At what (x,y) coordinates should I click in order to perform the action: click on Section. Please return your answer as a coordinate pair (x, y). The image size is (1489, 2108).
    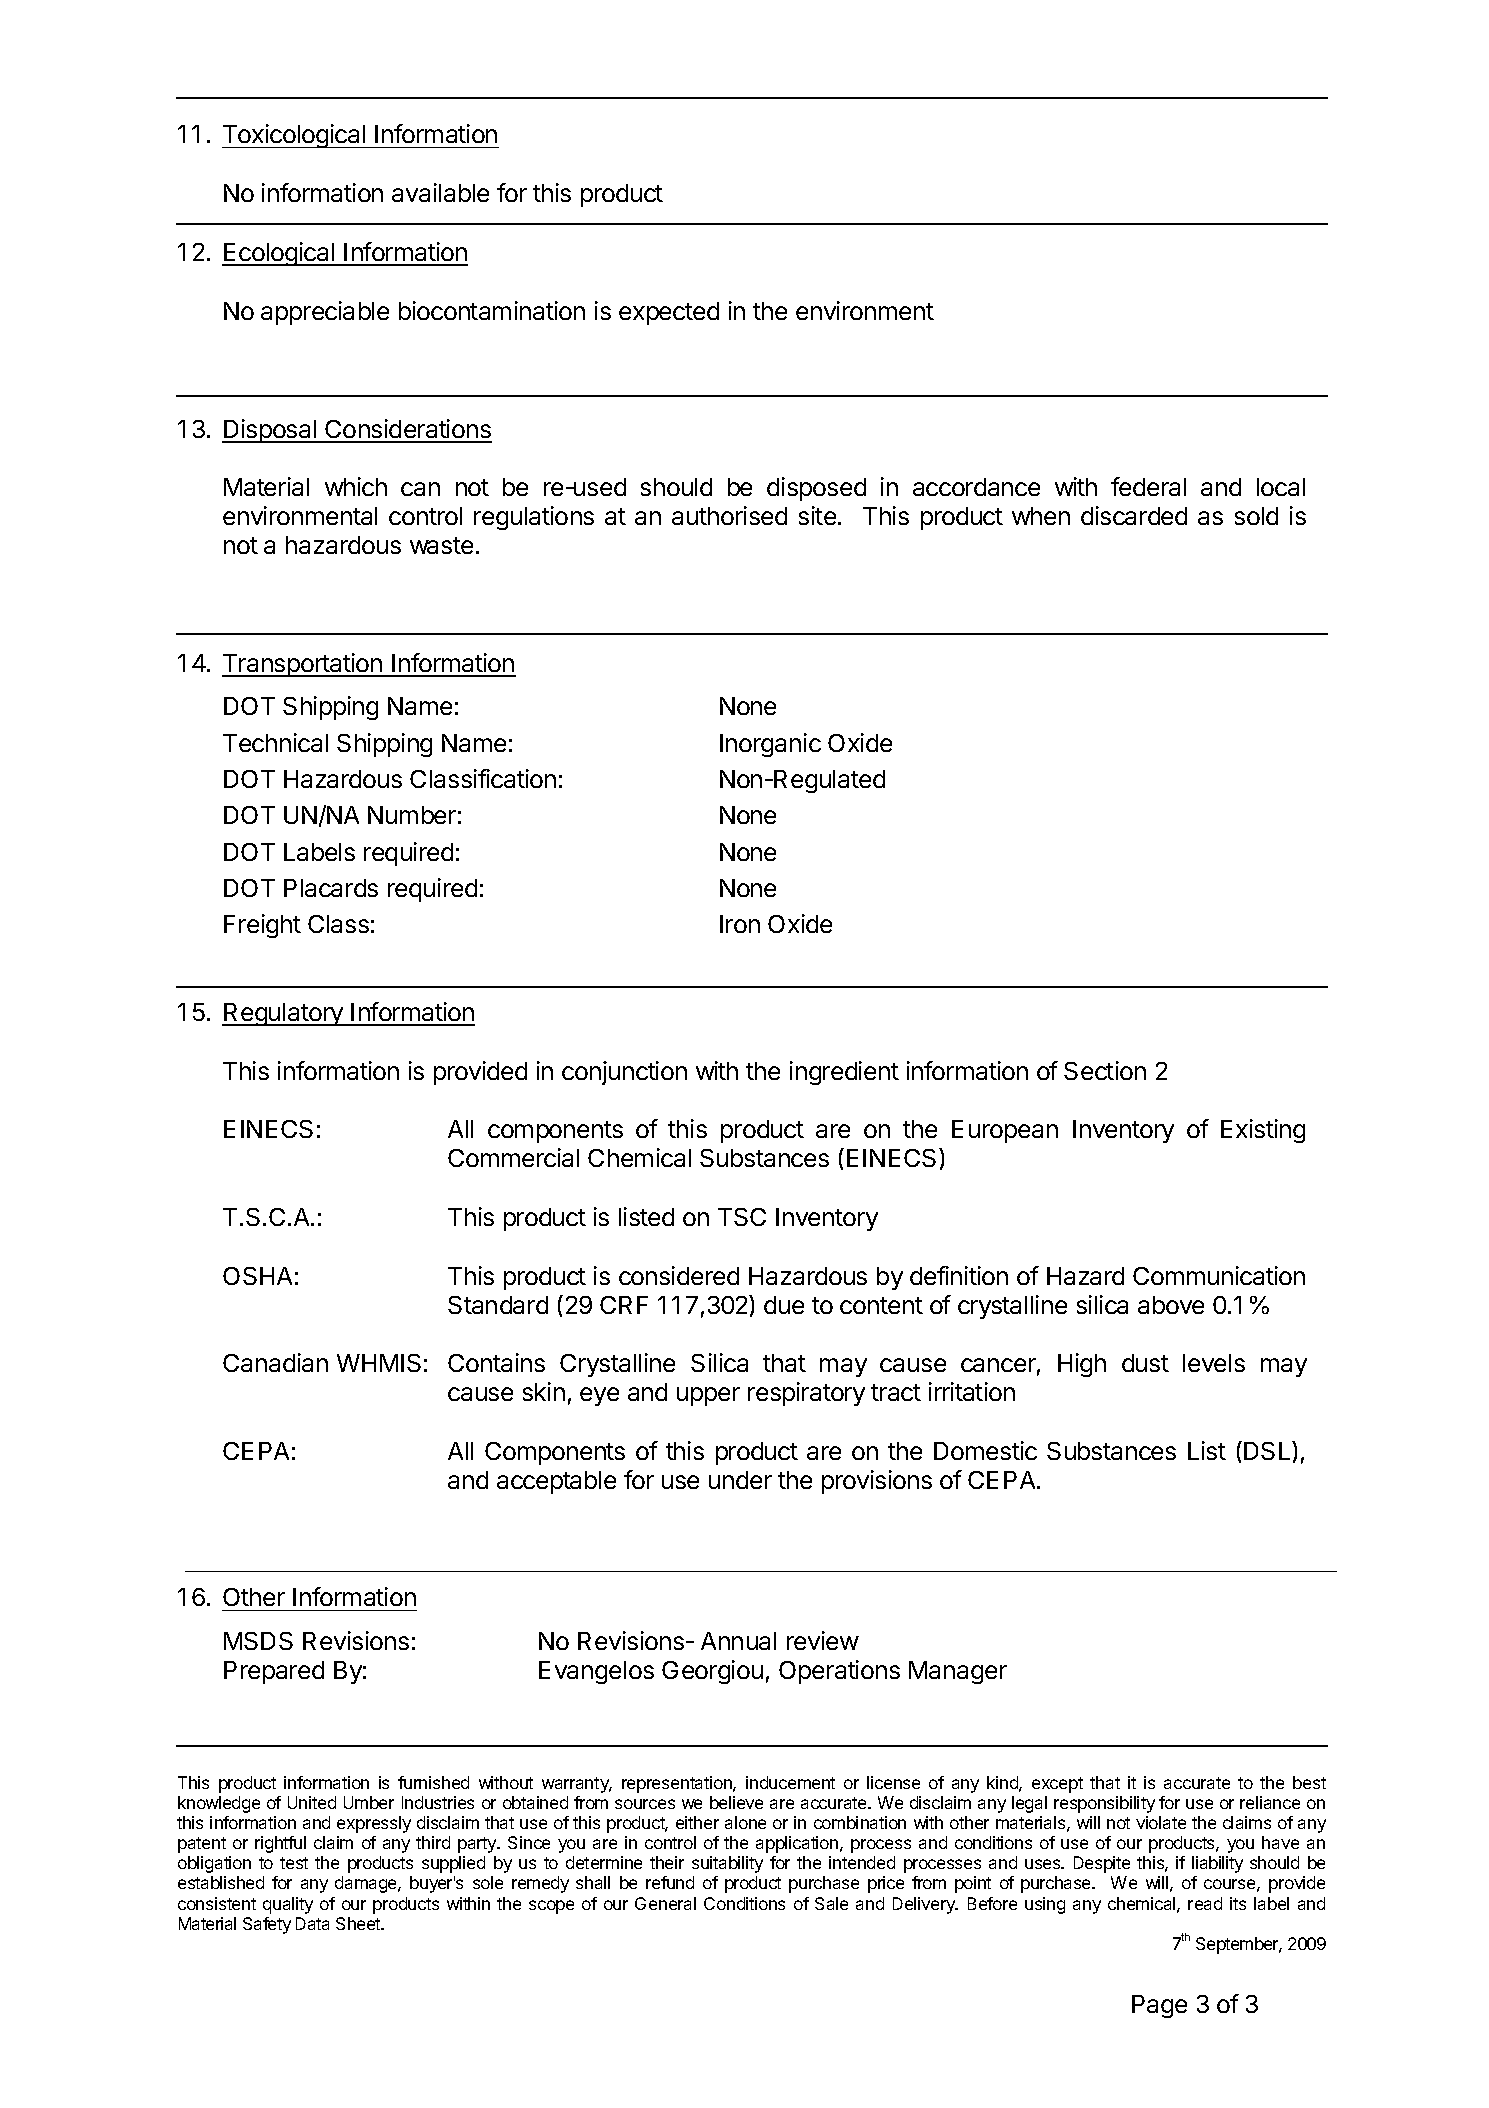
    Looking at the image, I should click on (1105, 1070).
